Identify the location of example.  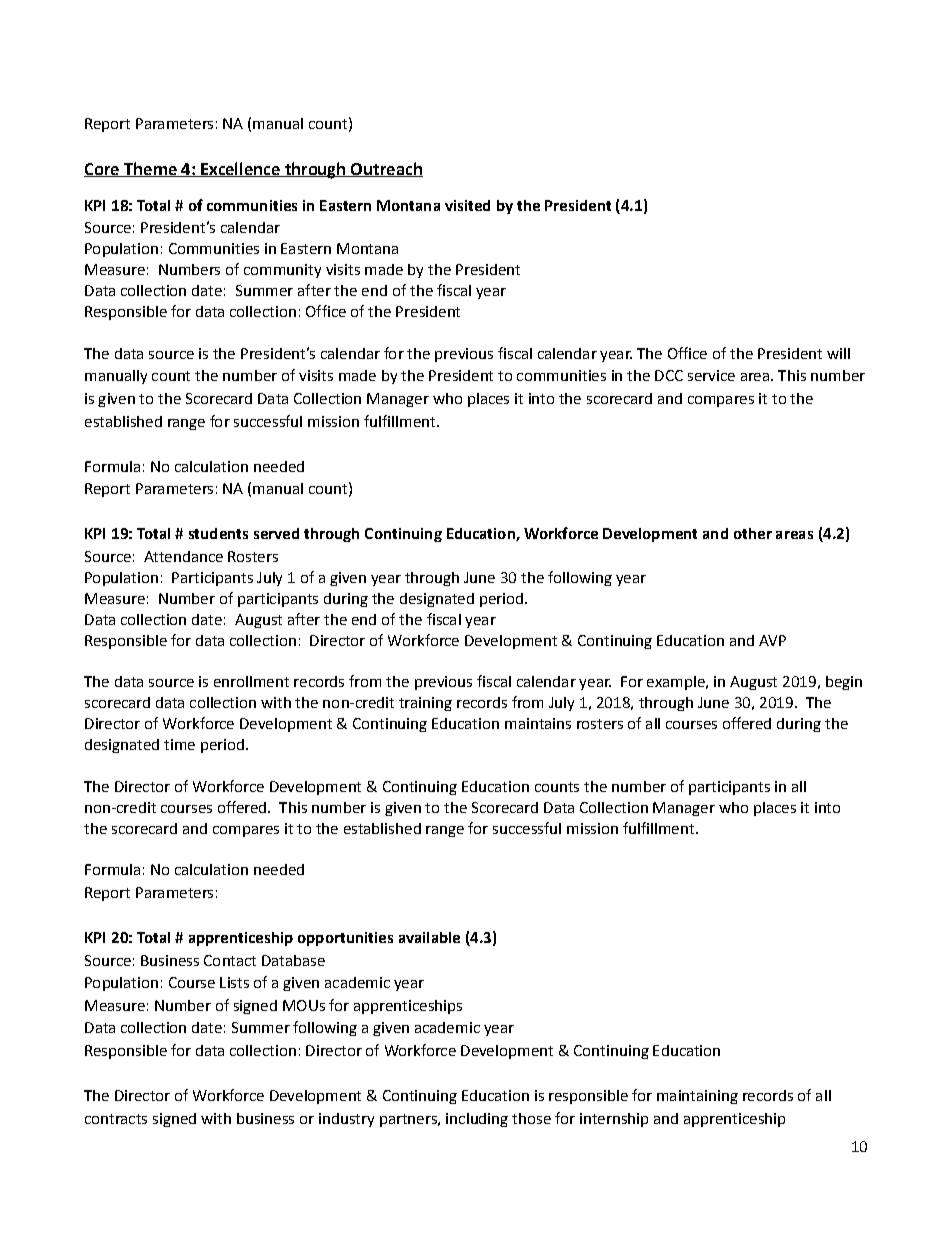
(677, 683).
